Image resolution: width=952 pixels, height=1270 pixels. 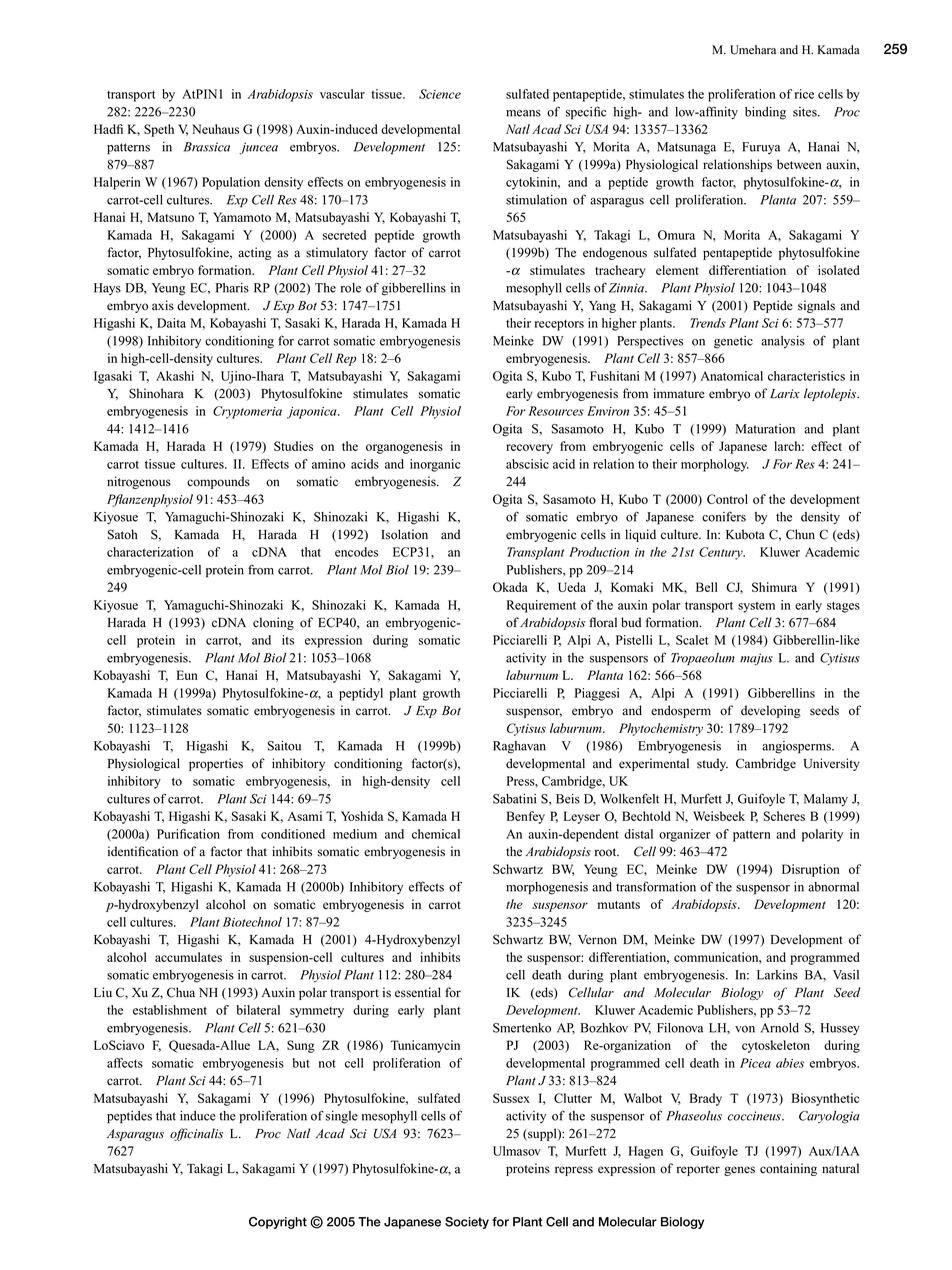 I want to click on Resources, so click(x=556, y=411).
